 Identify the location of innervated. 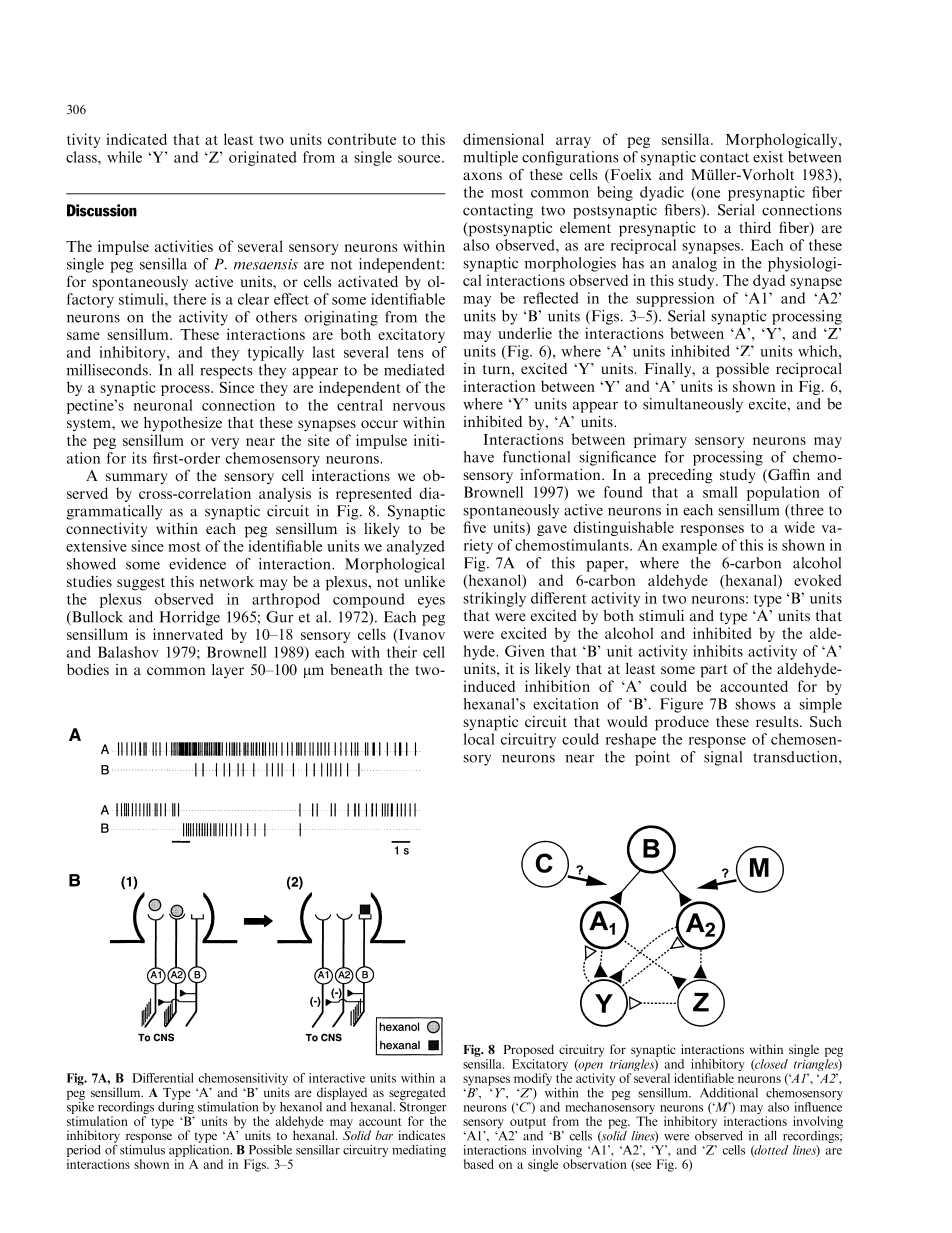
(188, 634).
